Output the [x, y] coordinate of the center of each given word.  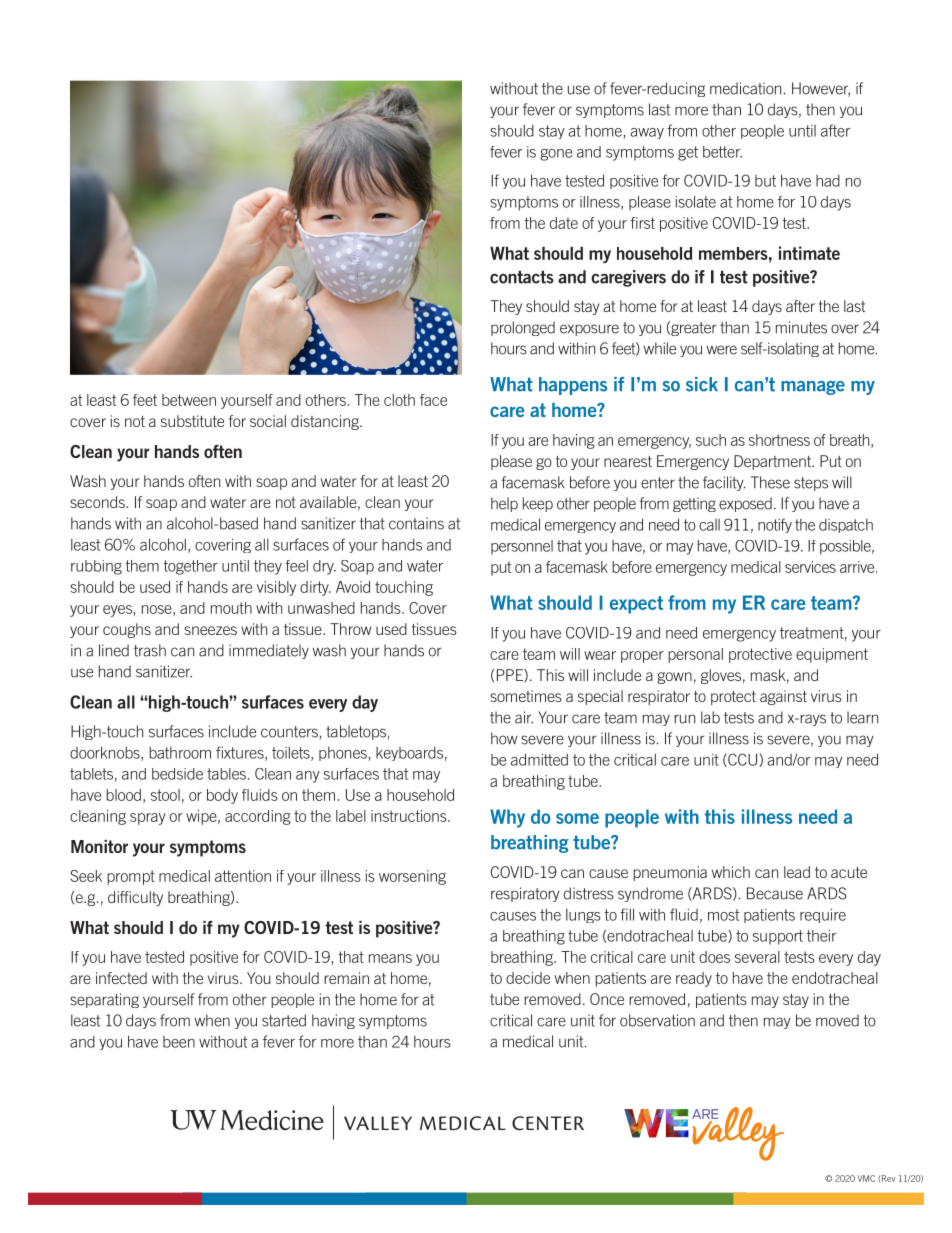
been [179, 1042]
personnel [522, 547]
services [810, 567]
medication [745, 88]
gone [556, 155]
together [190, 567]
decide [528, 978]
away [647, 133]
